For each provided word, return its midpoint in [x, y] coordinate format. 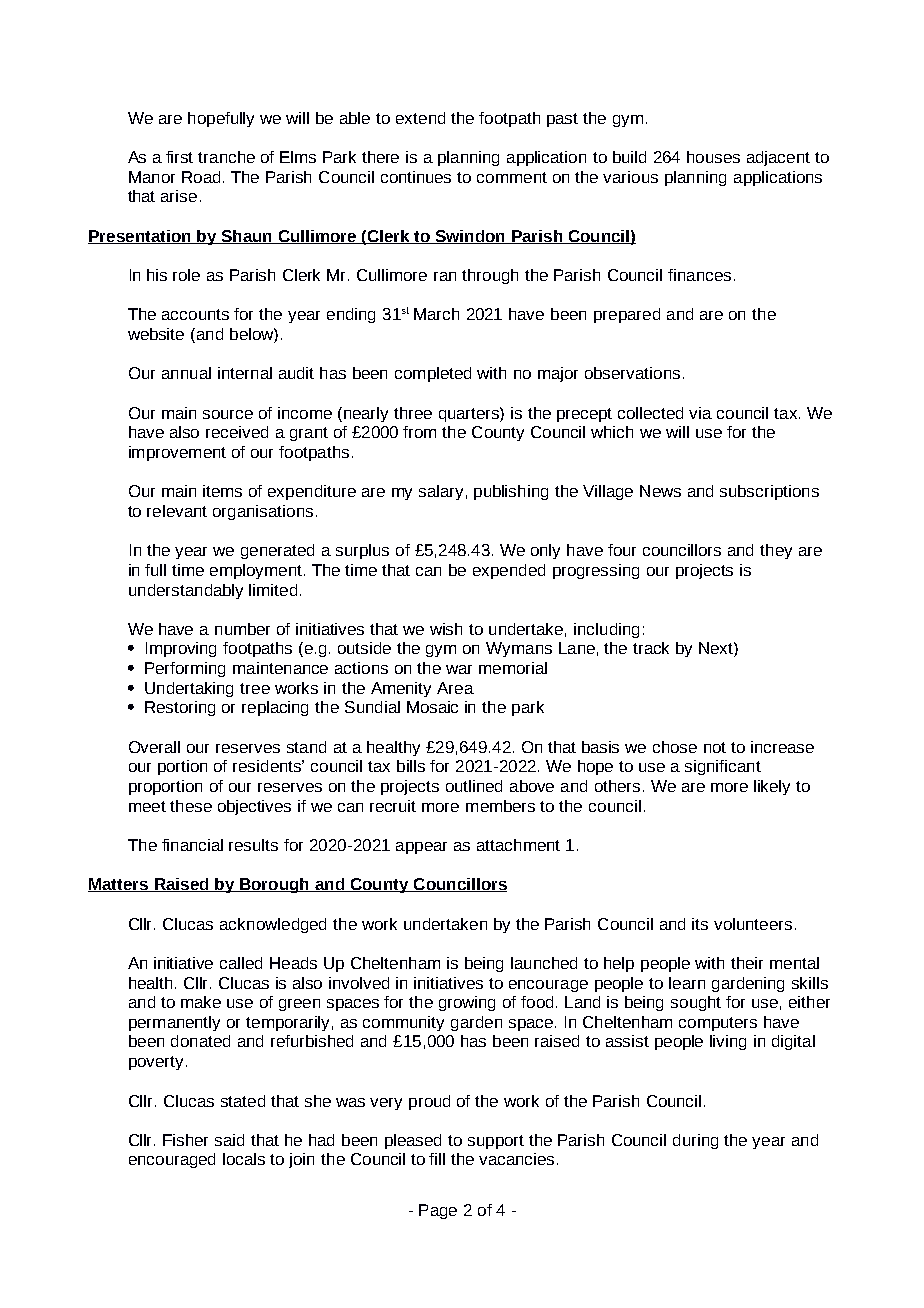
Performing [185, 669]
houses [713, 157]
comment [512, 177]
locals [244, 1159]
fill [437, 1159]
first [179, 157]
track [651, 648]
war [459, 669]
